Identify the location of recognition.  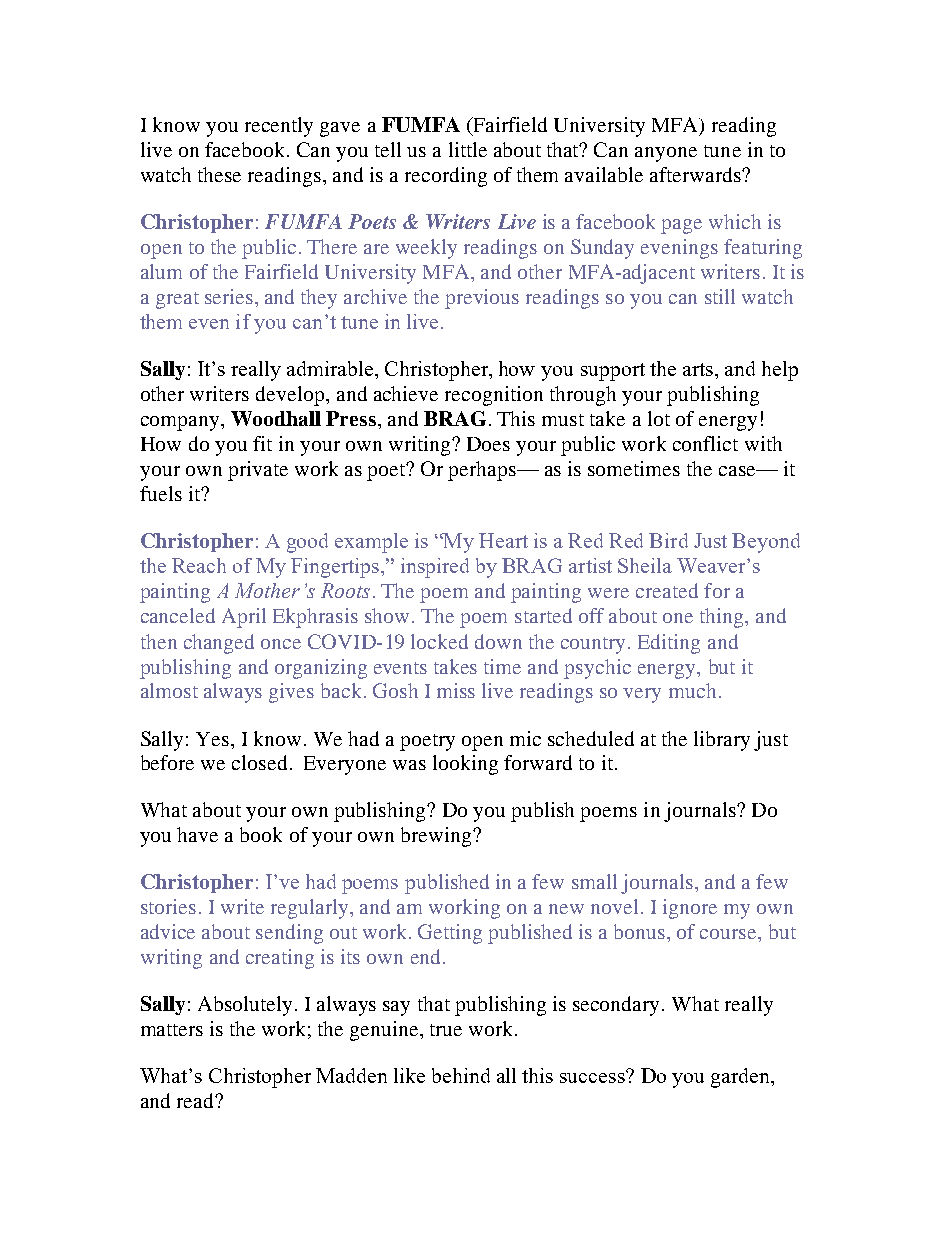
(494, 396).
